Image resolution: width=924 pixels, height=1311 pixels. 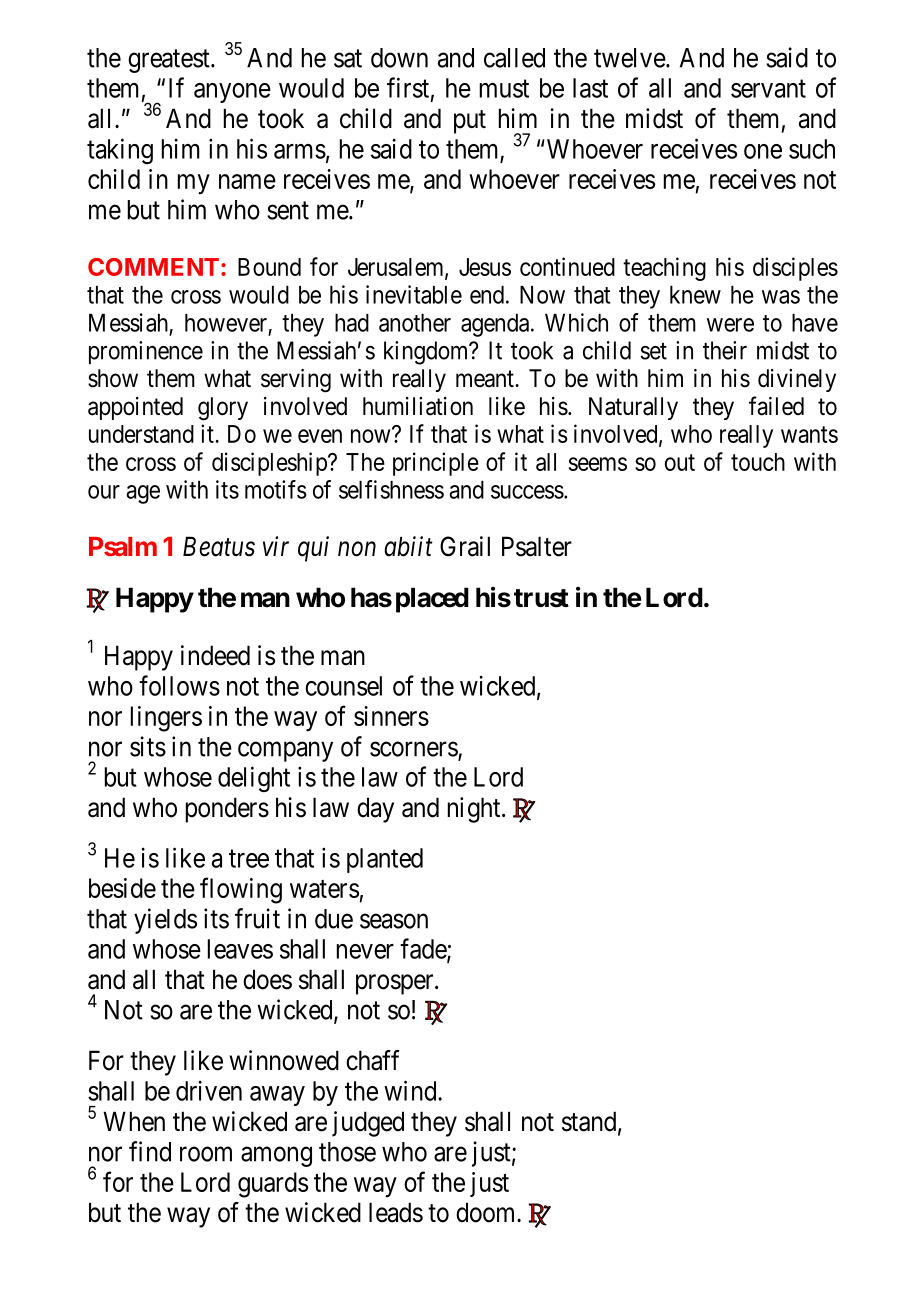 I want to click on servant, so click(x=768, y=89).
